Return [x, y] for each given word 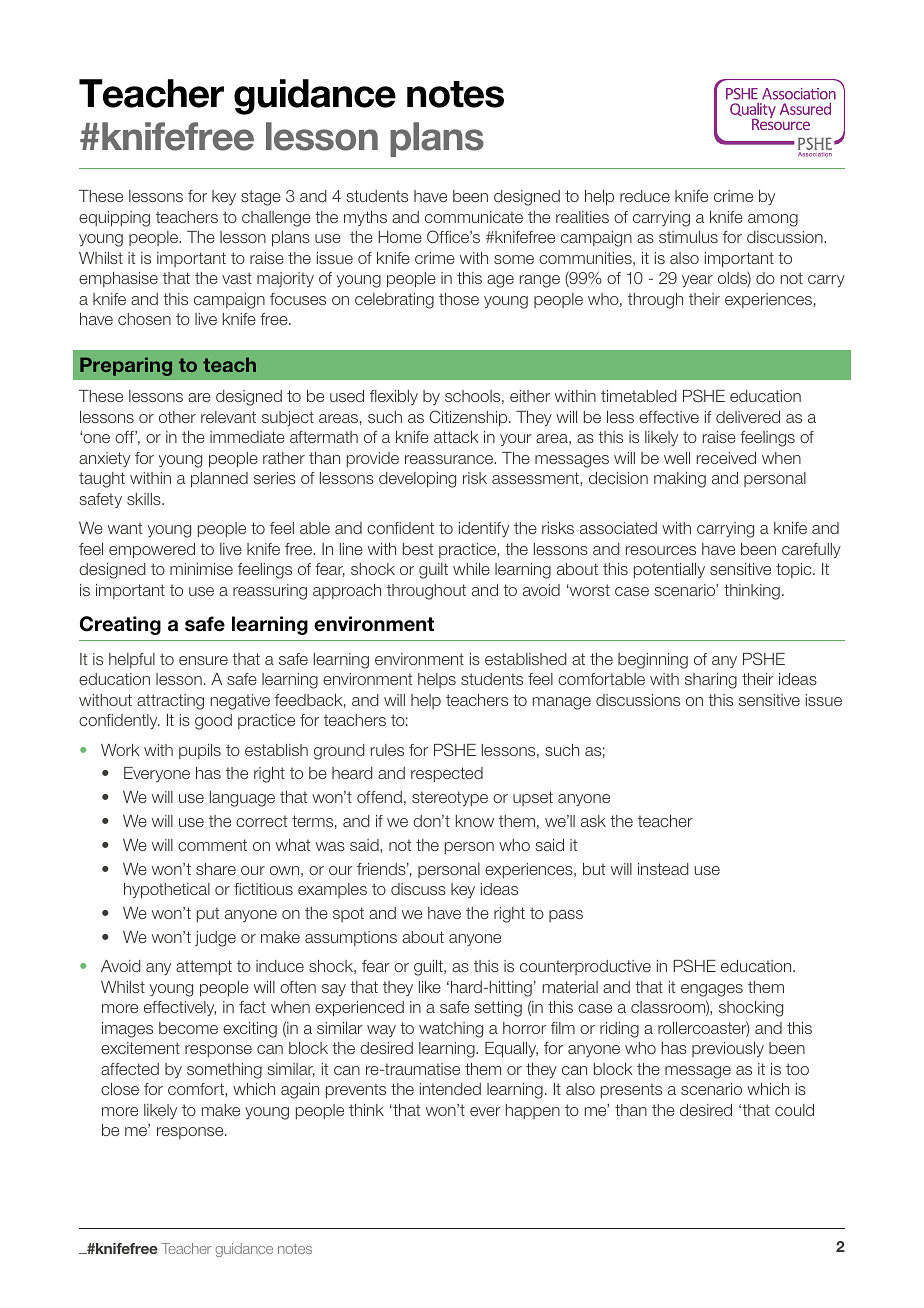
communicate [474, 217]
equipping [114, 219]
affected [130, 1069]
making [680, 480]
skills [145, 499]
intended [450, 1089]
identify [484, 529]
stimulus [688, 237]
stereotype [450, 798]
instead [663, 869]
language [242, 799]
